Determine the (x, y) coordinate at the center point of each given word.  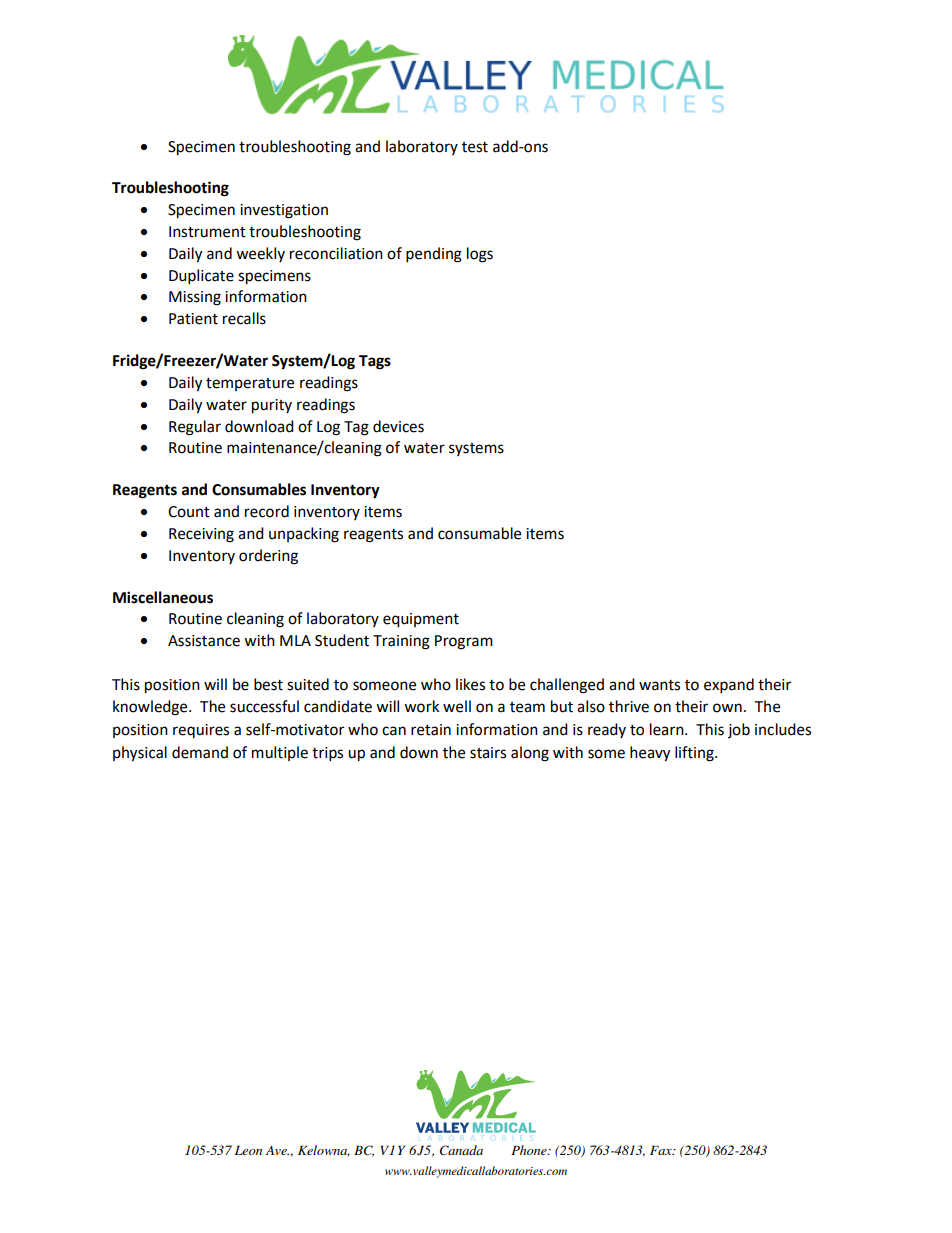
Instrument (207, 232)
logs (480, 255)
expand (729, 686)
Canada (461, 1150)
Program (464, 642)
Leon (248, 1150)
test (475, 147)
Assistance (204, 641)
